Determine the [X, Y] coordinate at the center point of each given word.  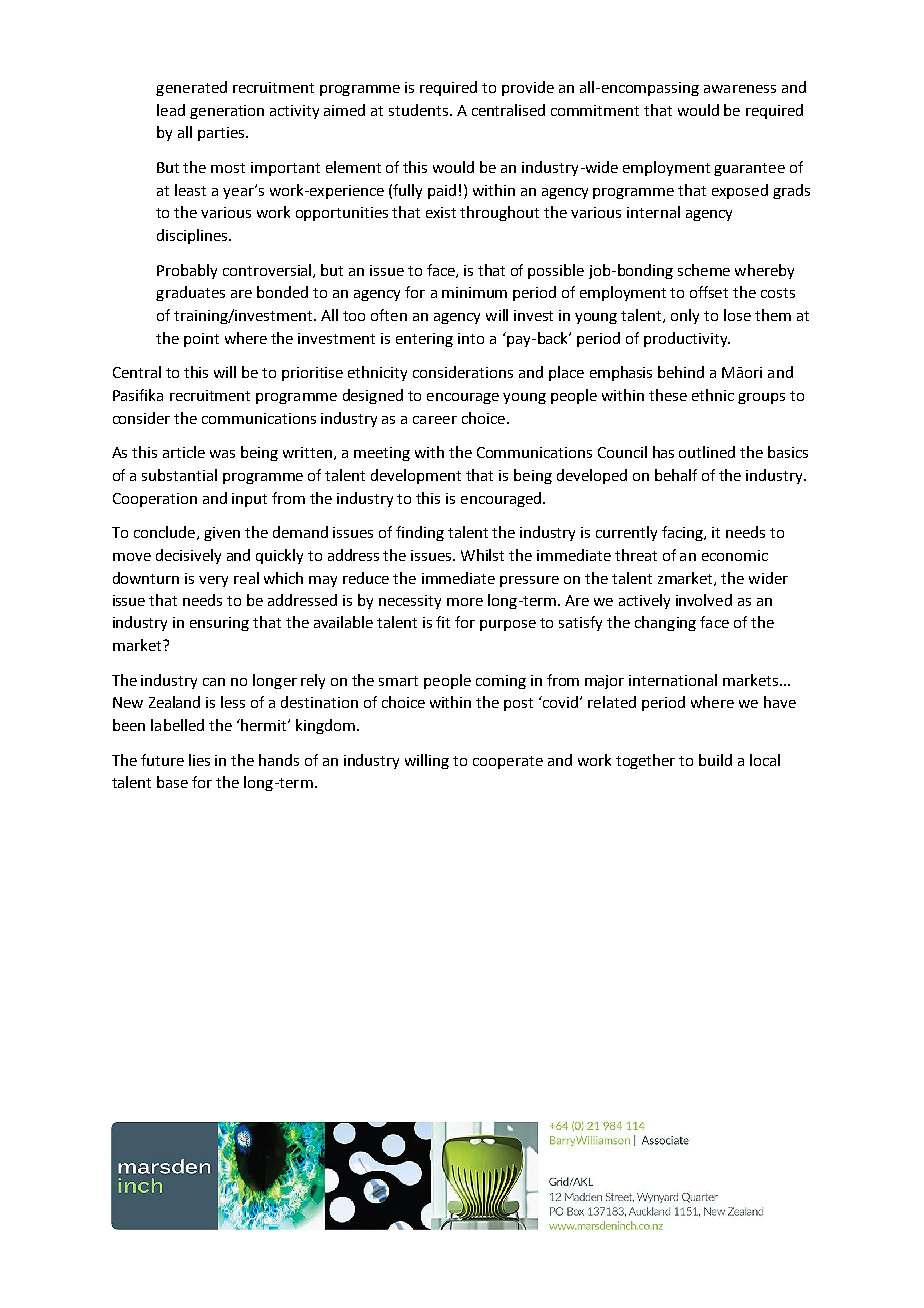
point [201, 340]
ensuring [219, 624]
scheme [704, 270]
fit [443, 622]
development [416, 476]
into [471, 338]
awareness [740, 89]
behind [681, 372]
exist [441, 212]
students [418, 110]
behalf [676, 475]
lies [199, 760]
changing [665, 623]
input [249, 500]
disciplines [193, 236]
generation [227, 112]
